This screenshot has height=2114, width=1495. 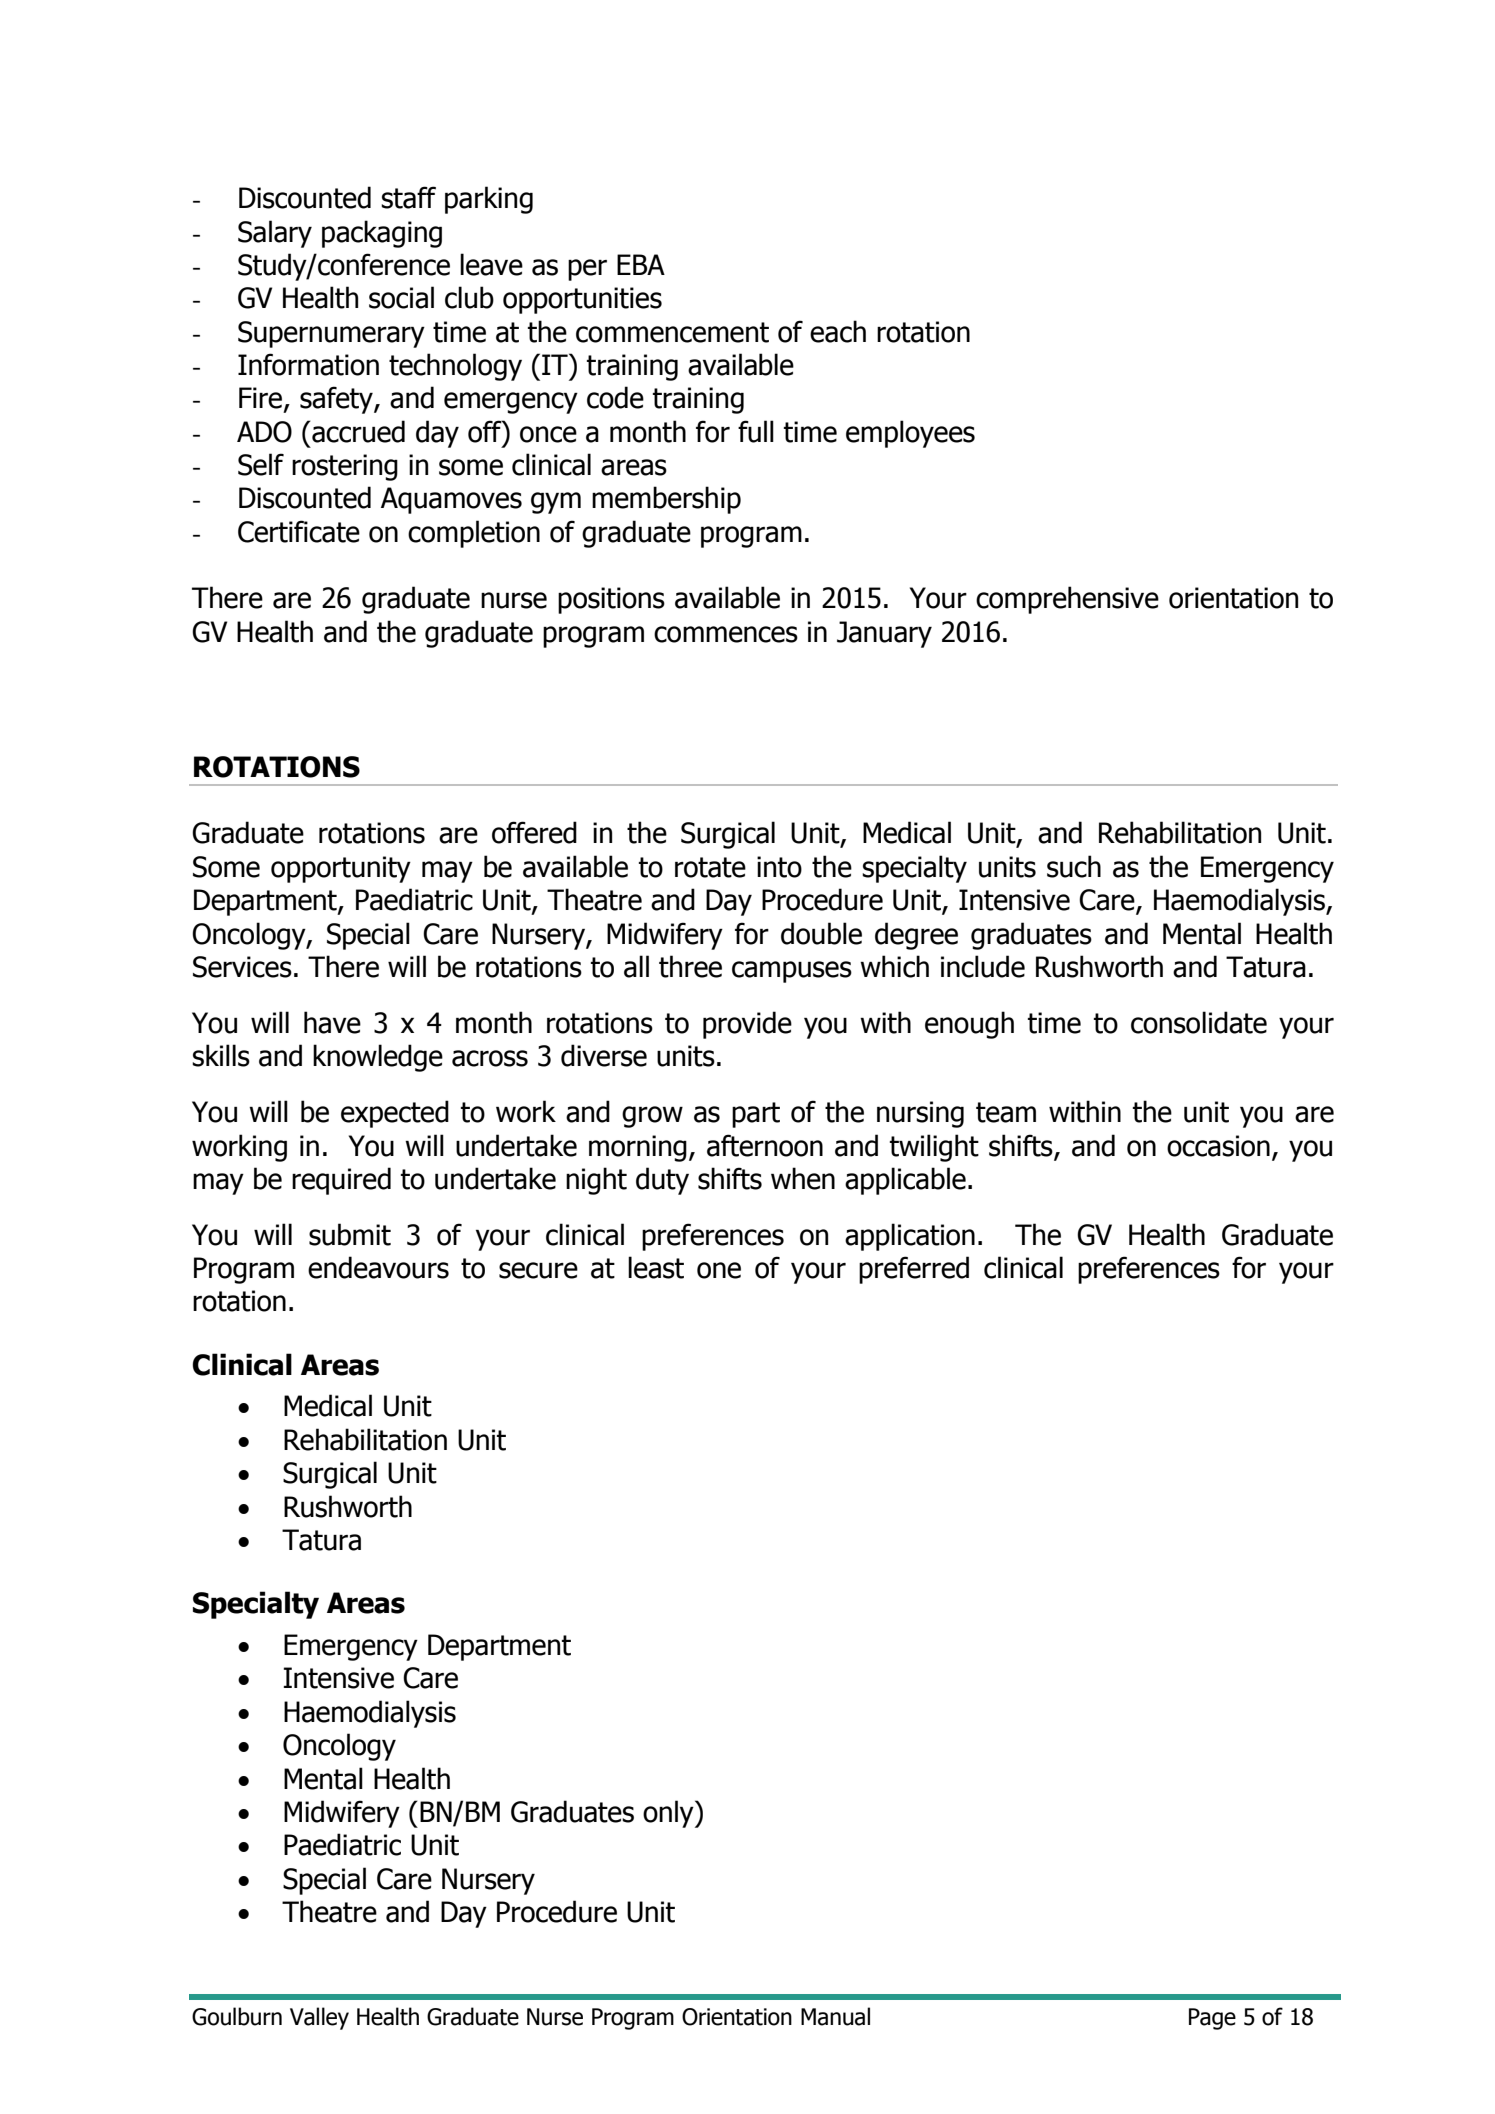 I want to click on employees, so click(x=910, y=434).
